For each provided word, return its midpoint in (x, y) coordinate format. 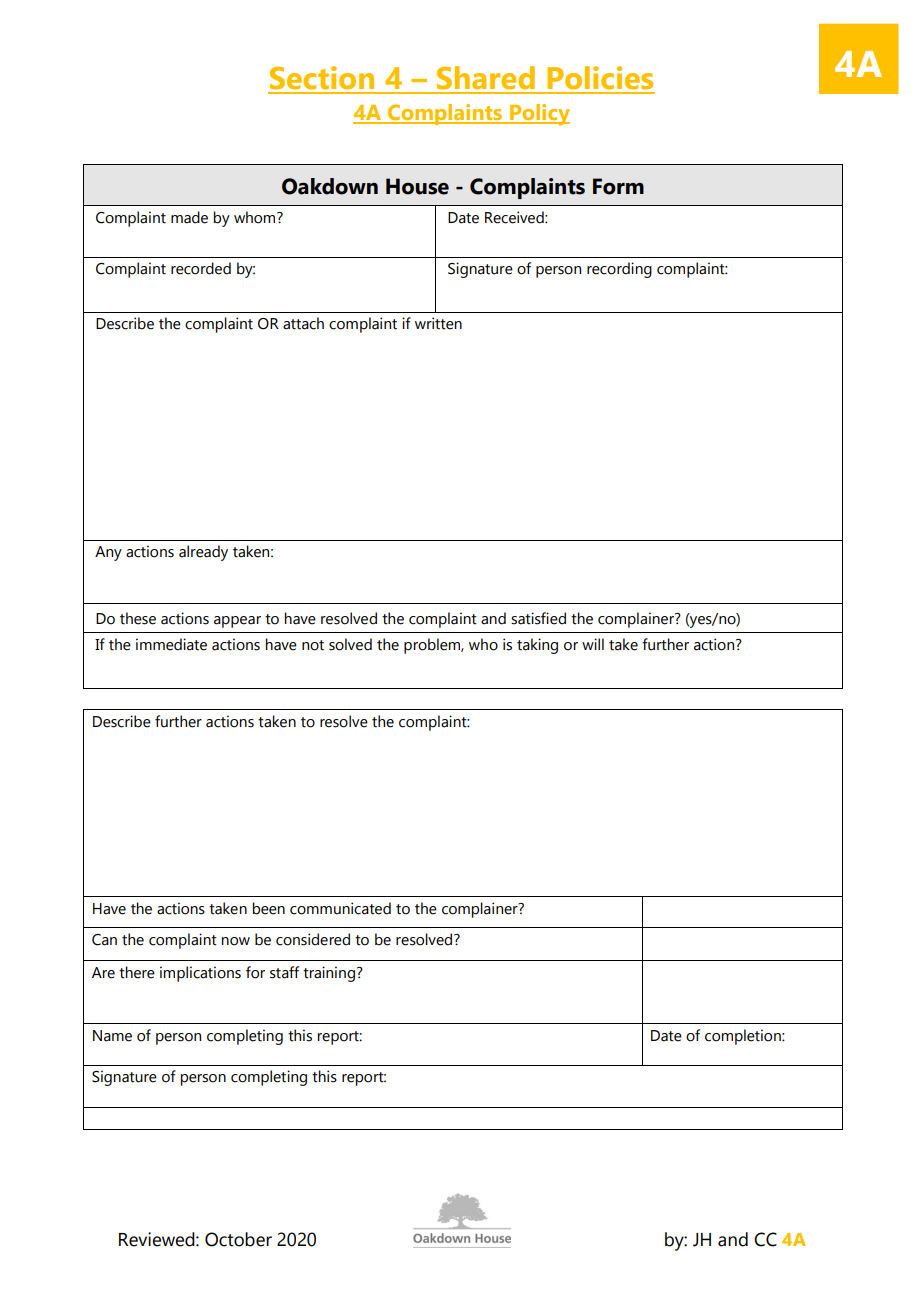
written (438, 323)
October (238, 1239)
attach (303, 323)
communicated (340, 908)
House (417, 186)
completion (744, 1037)
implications (200, 974)
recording (619, 270)
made (189, 217)
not (313, 645)
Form (618, 186)
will (593, 644)
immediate (171, 644)
